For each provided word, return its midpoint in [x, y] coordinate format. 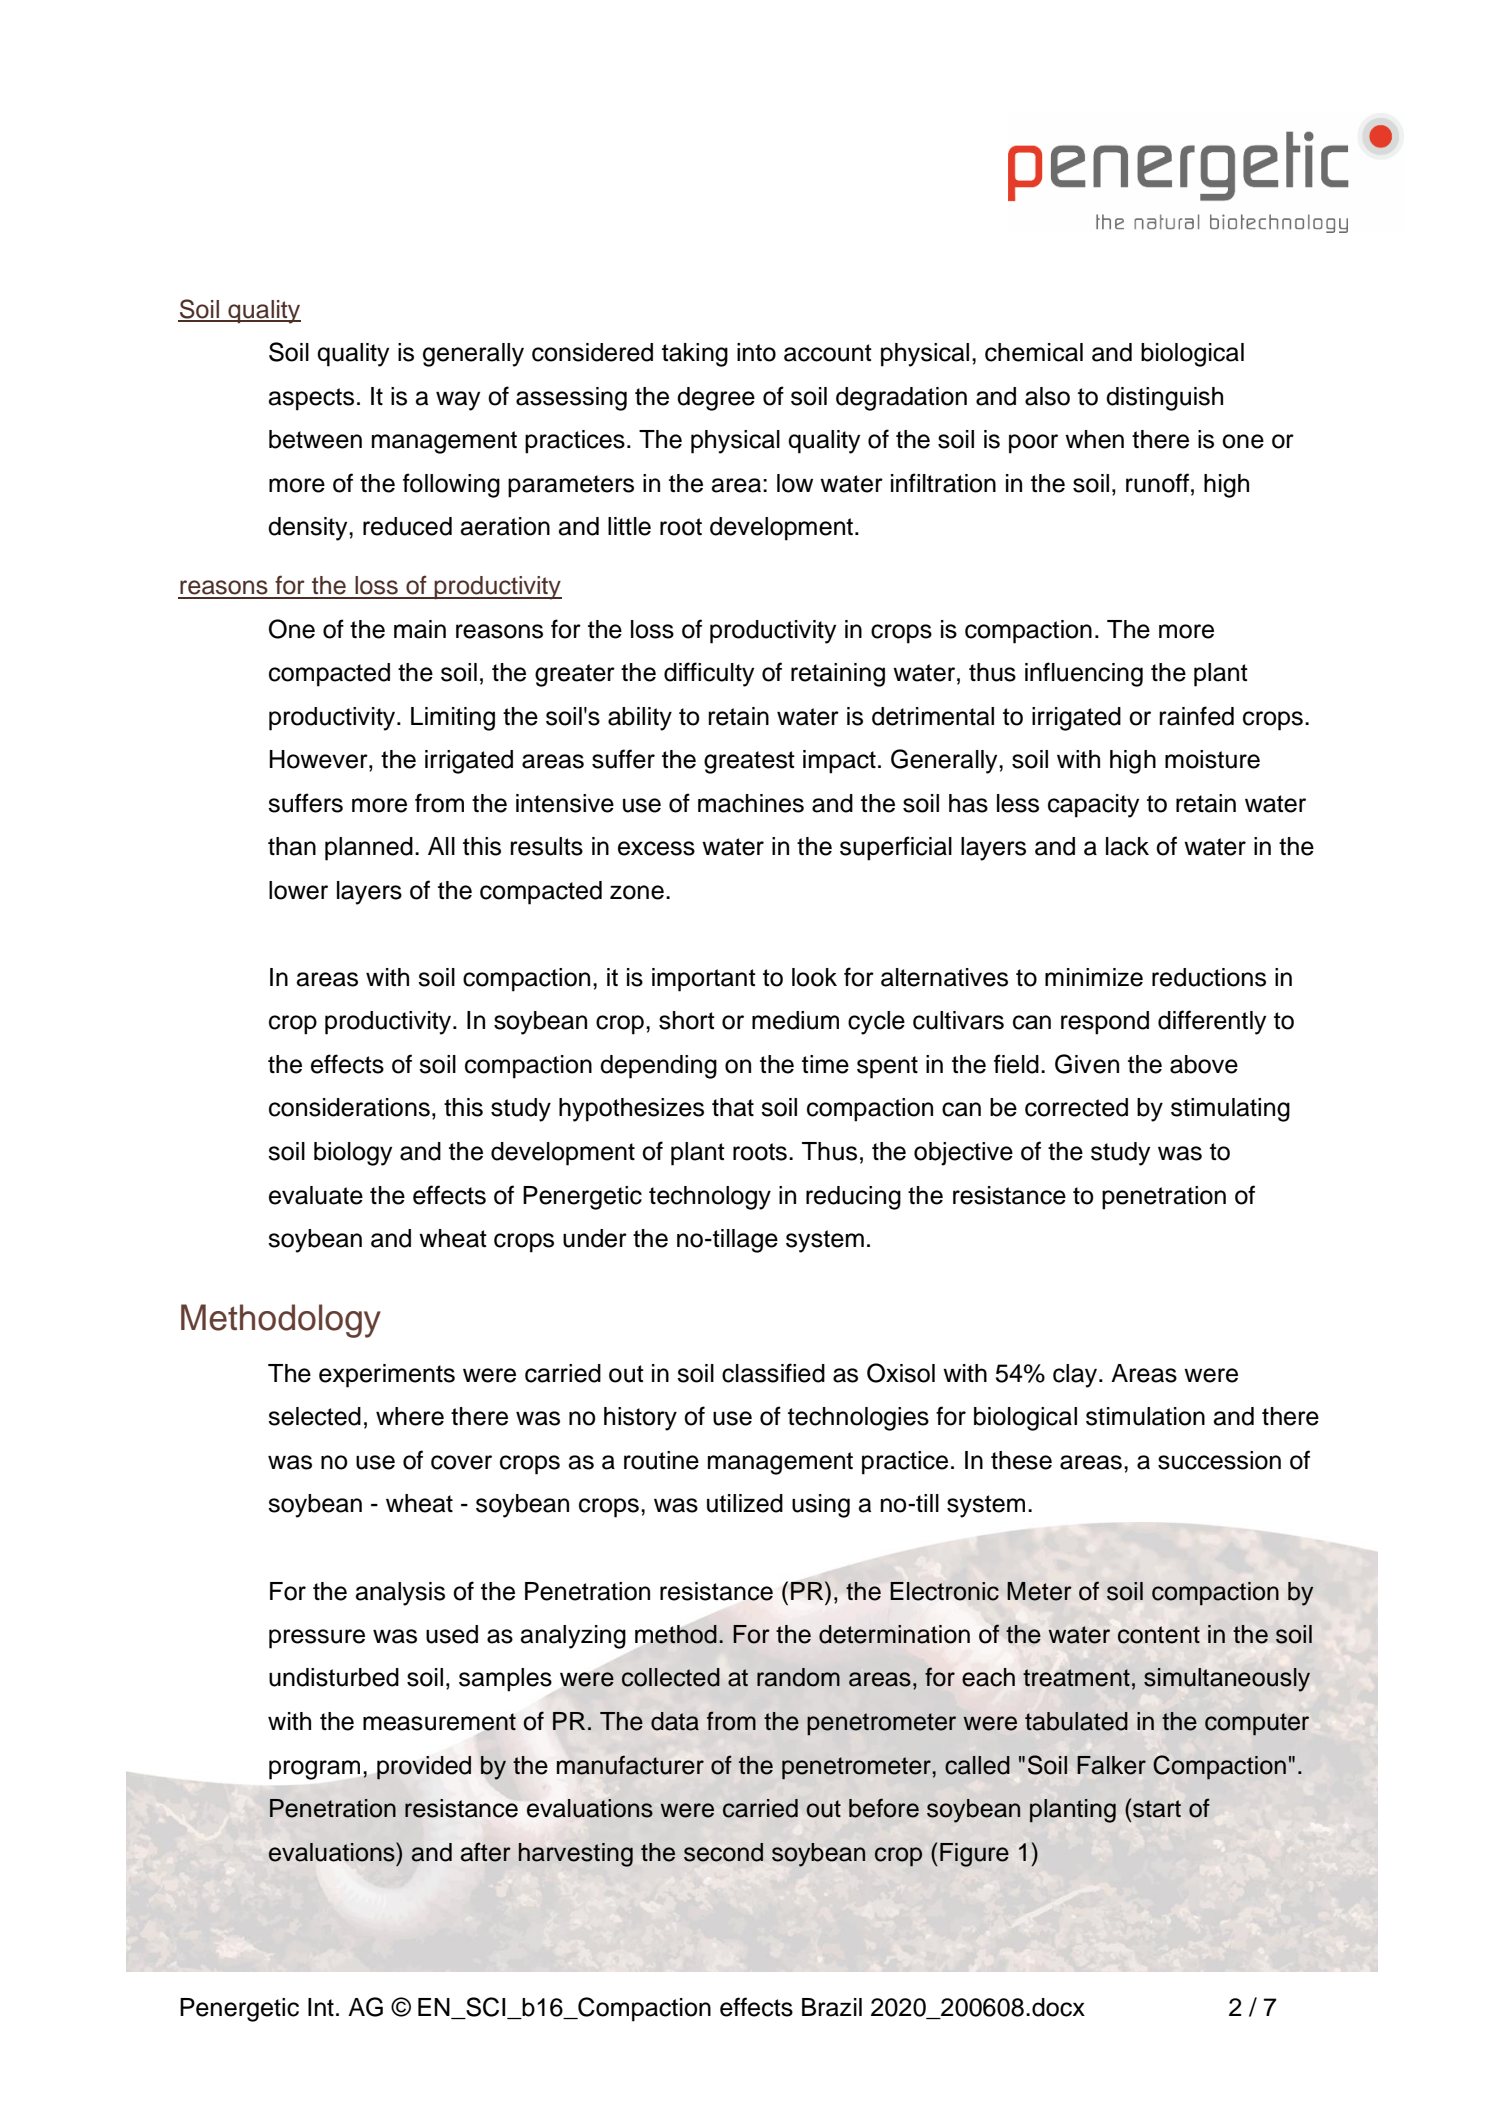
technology [710, 1198]
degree [716, 399]
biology [353, 1154]
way [458, 401]
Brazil [832, 2007]
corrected [1076, 1107]
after [486, 1852]
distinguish [1164, 399]
